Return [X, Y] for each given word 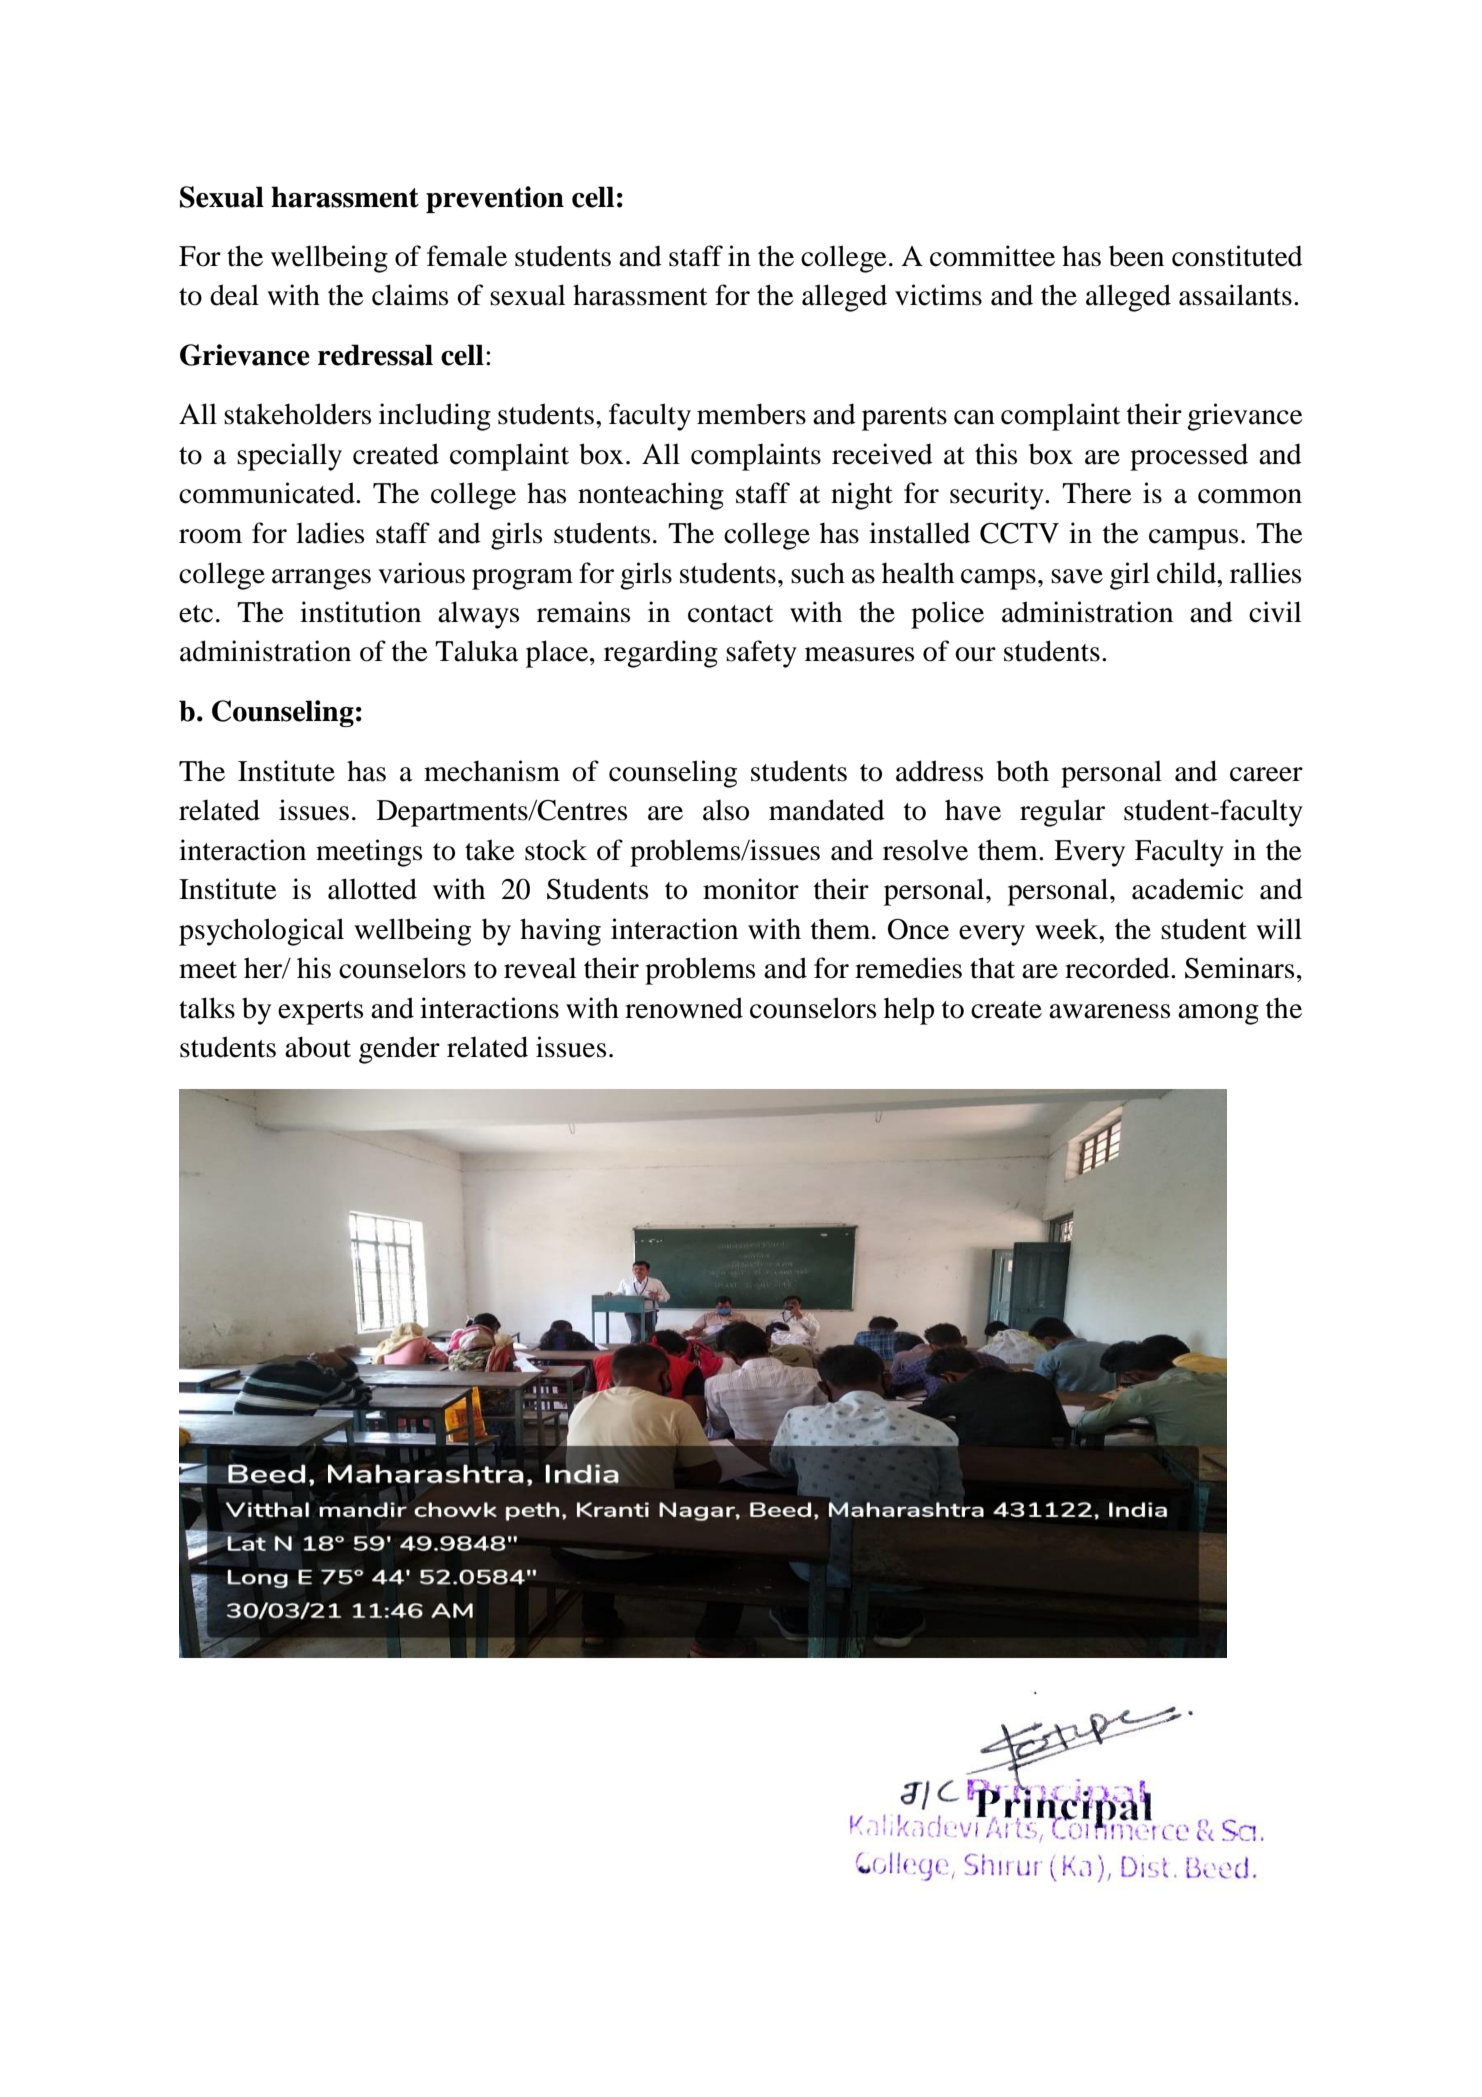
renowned [684, 1008]
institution [360, 612]
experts [320, 1013]
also [726, 810]
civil [1275, 612]
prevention [495, 199]
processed [1189, 457]
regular [1062, 813]
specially [289, 457]
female [467, 256]
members [751, 414]
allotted [372, 889]
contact [730, 614]
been [1136, 256]
